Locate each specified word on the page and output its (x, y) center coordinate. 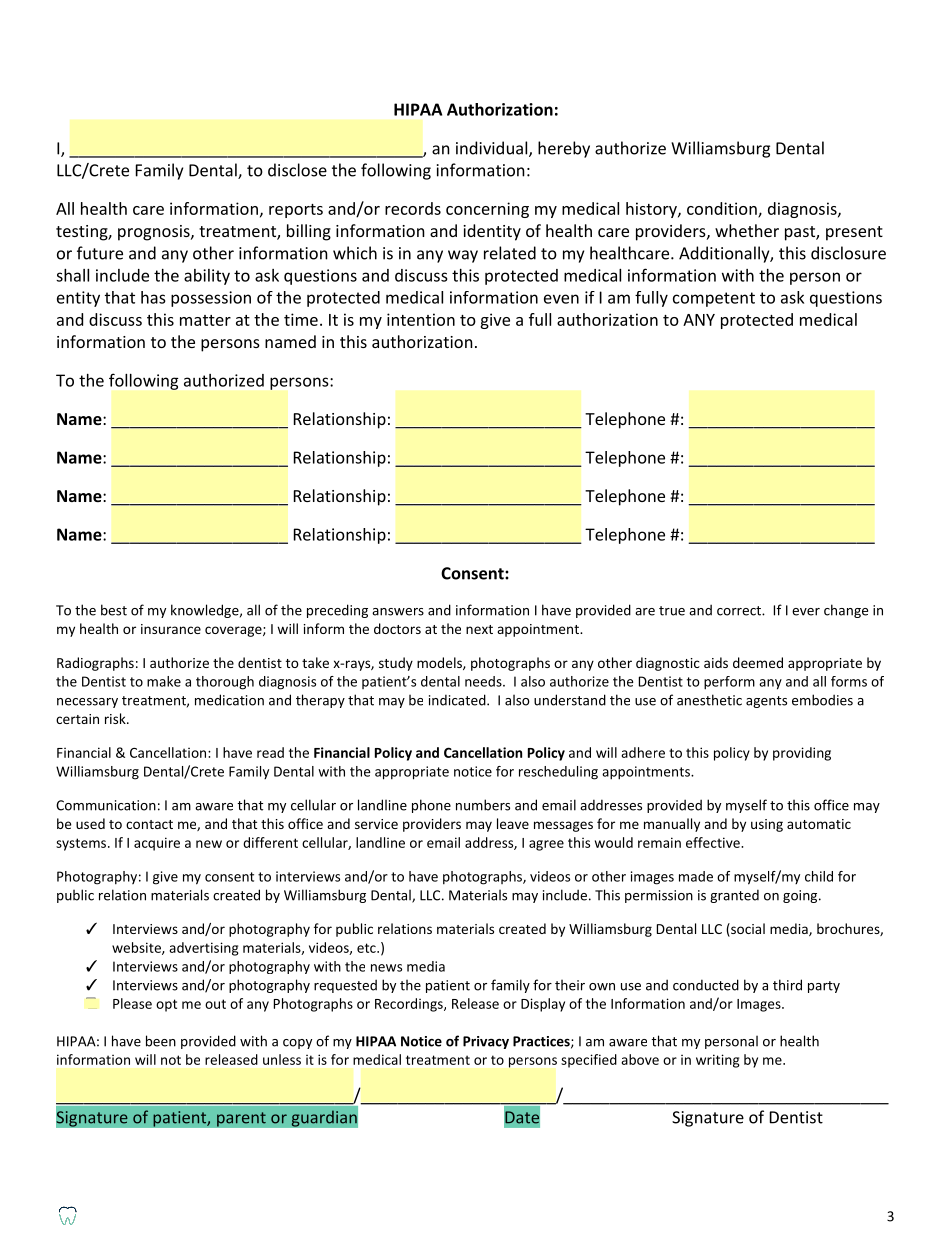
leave (513, 823)
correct (740, 611)
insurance (171, 629)
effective (713, 842)
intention (421, 319)
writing (718, 1061)
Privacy (486, 1042)
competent (714, 299)
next (479, 629)
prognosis (155, 233)
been (161, 1041)
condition (722, 208)
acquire (157, 844)
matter (205, 320)
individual (491, 148)
